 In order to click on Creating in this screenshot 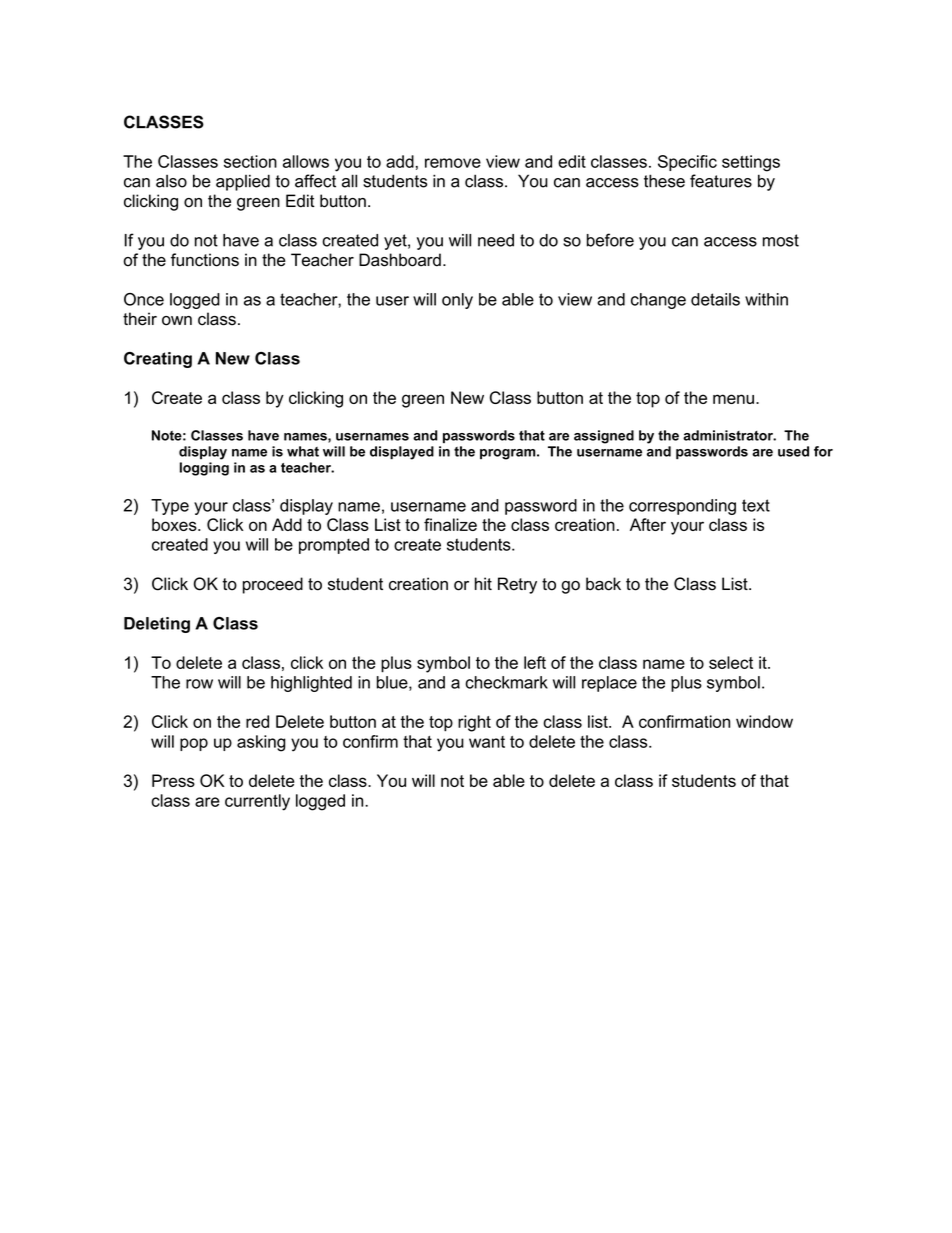, I will do `click(158, 360)`.
